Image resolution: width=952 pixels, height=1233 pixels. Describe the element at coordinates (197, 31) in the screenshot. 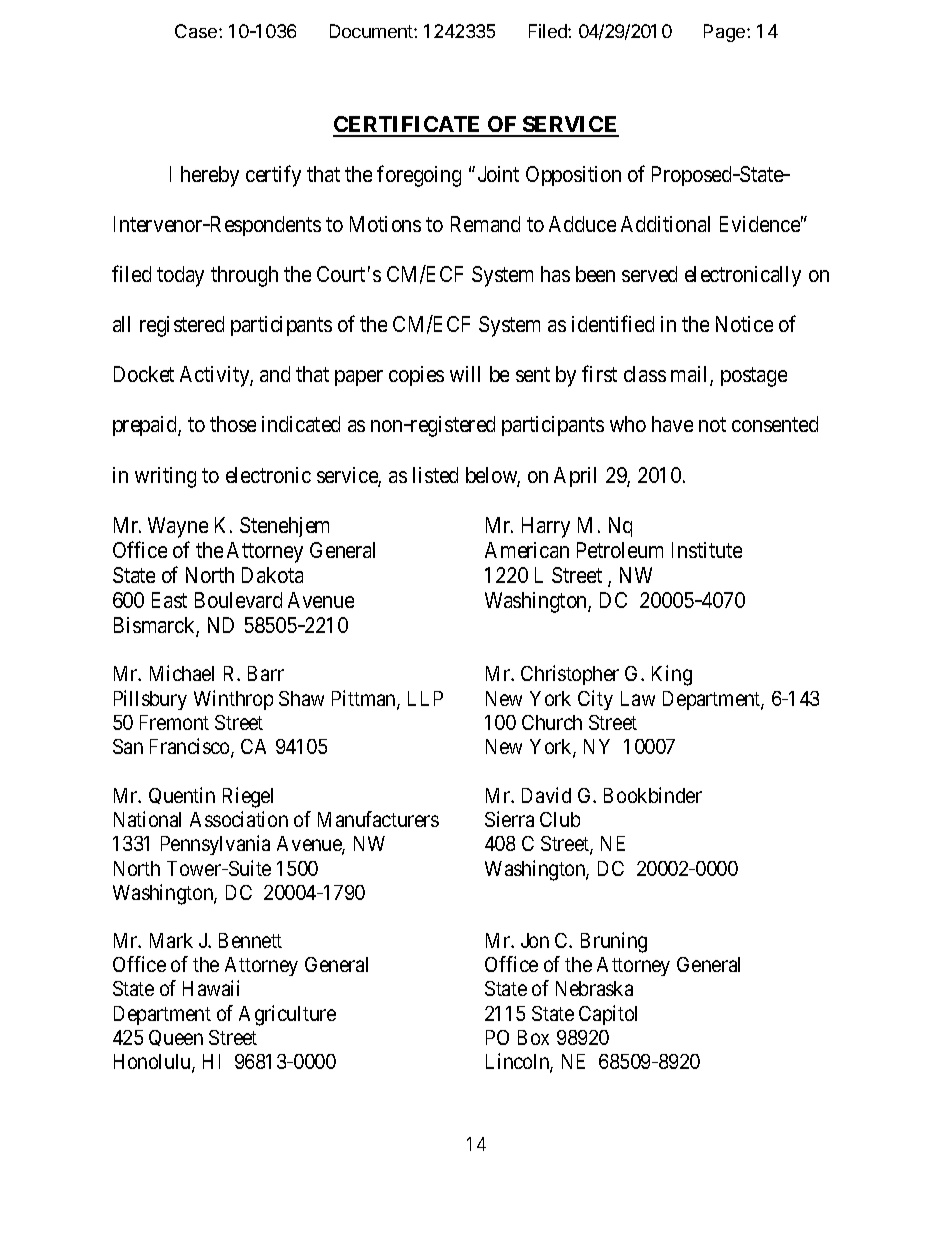

I see `Case` at that location.
